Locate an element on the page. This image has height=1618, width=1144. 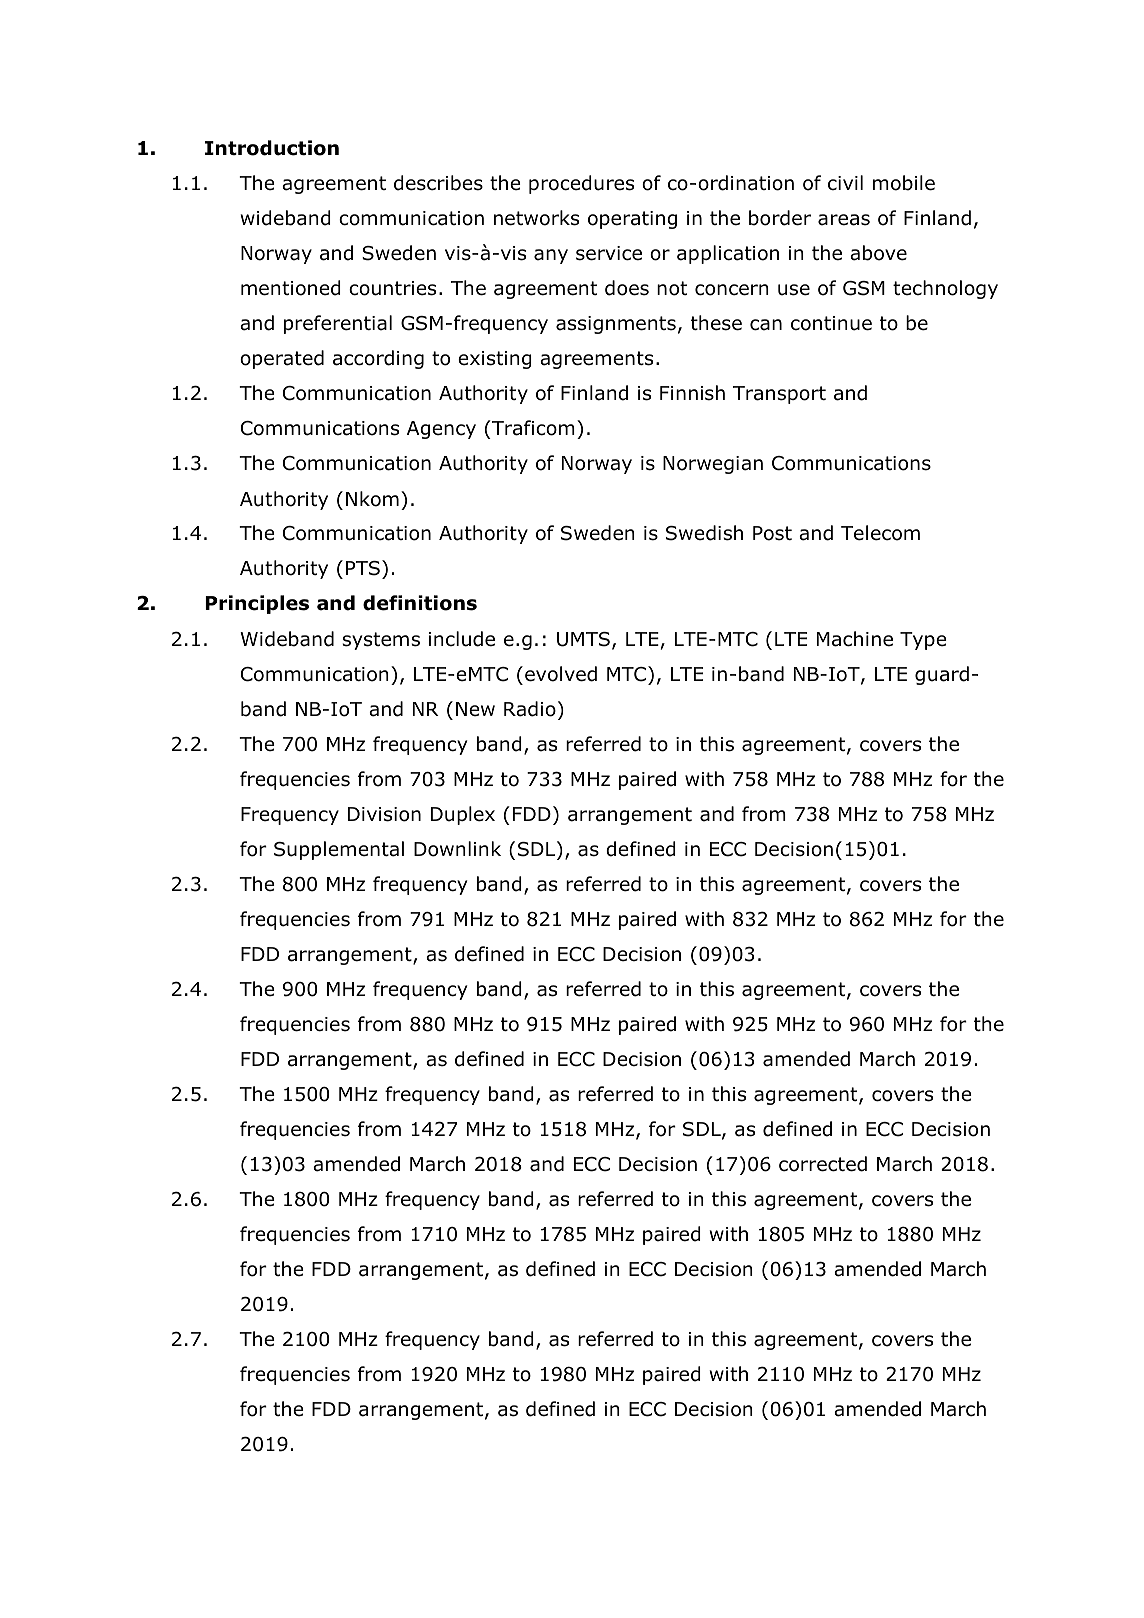
procedures is located at coordinates (581, 184).
